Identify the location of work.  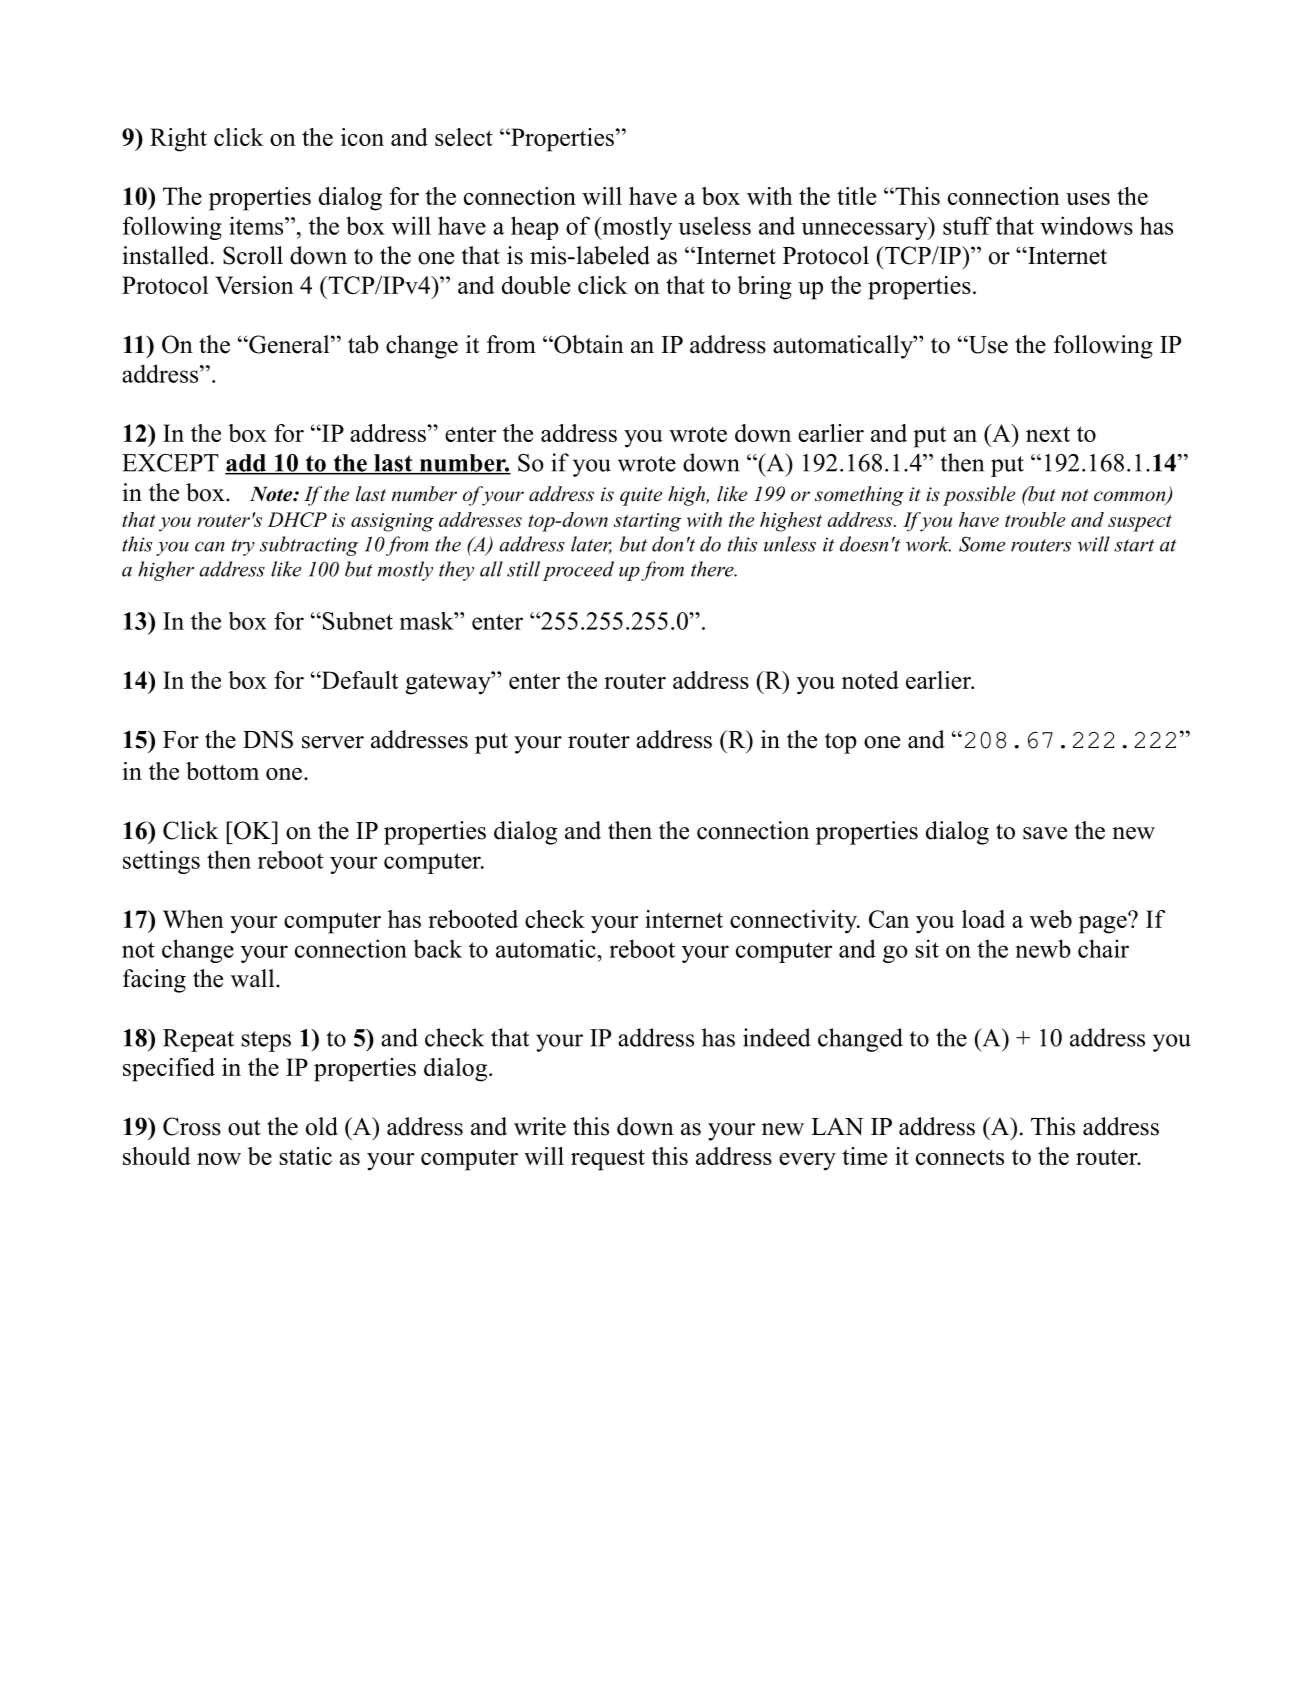
(928, 544).
